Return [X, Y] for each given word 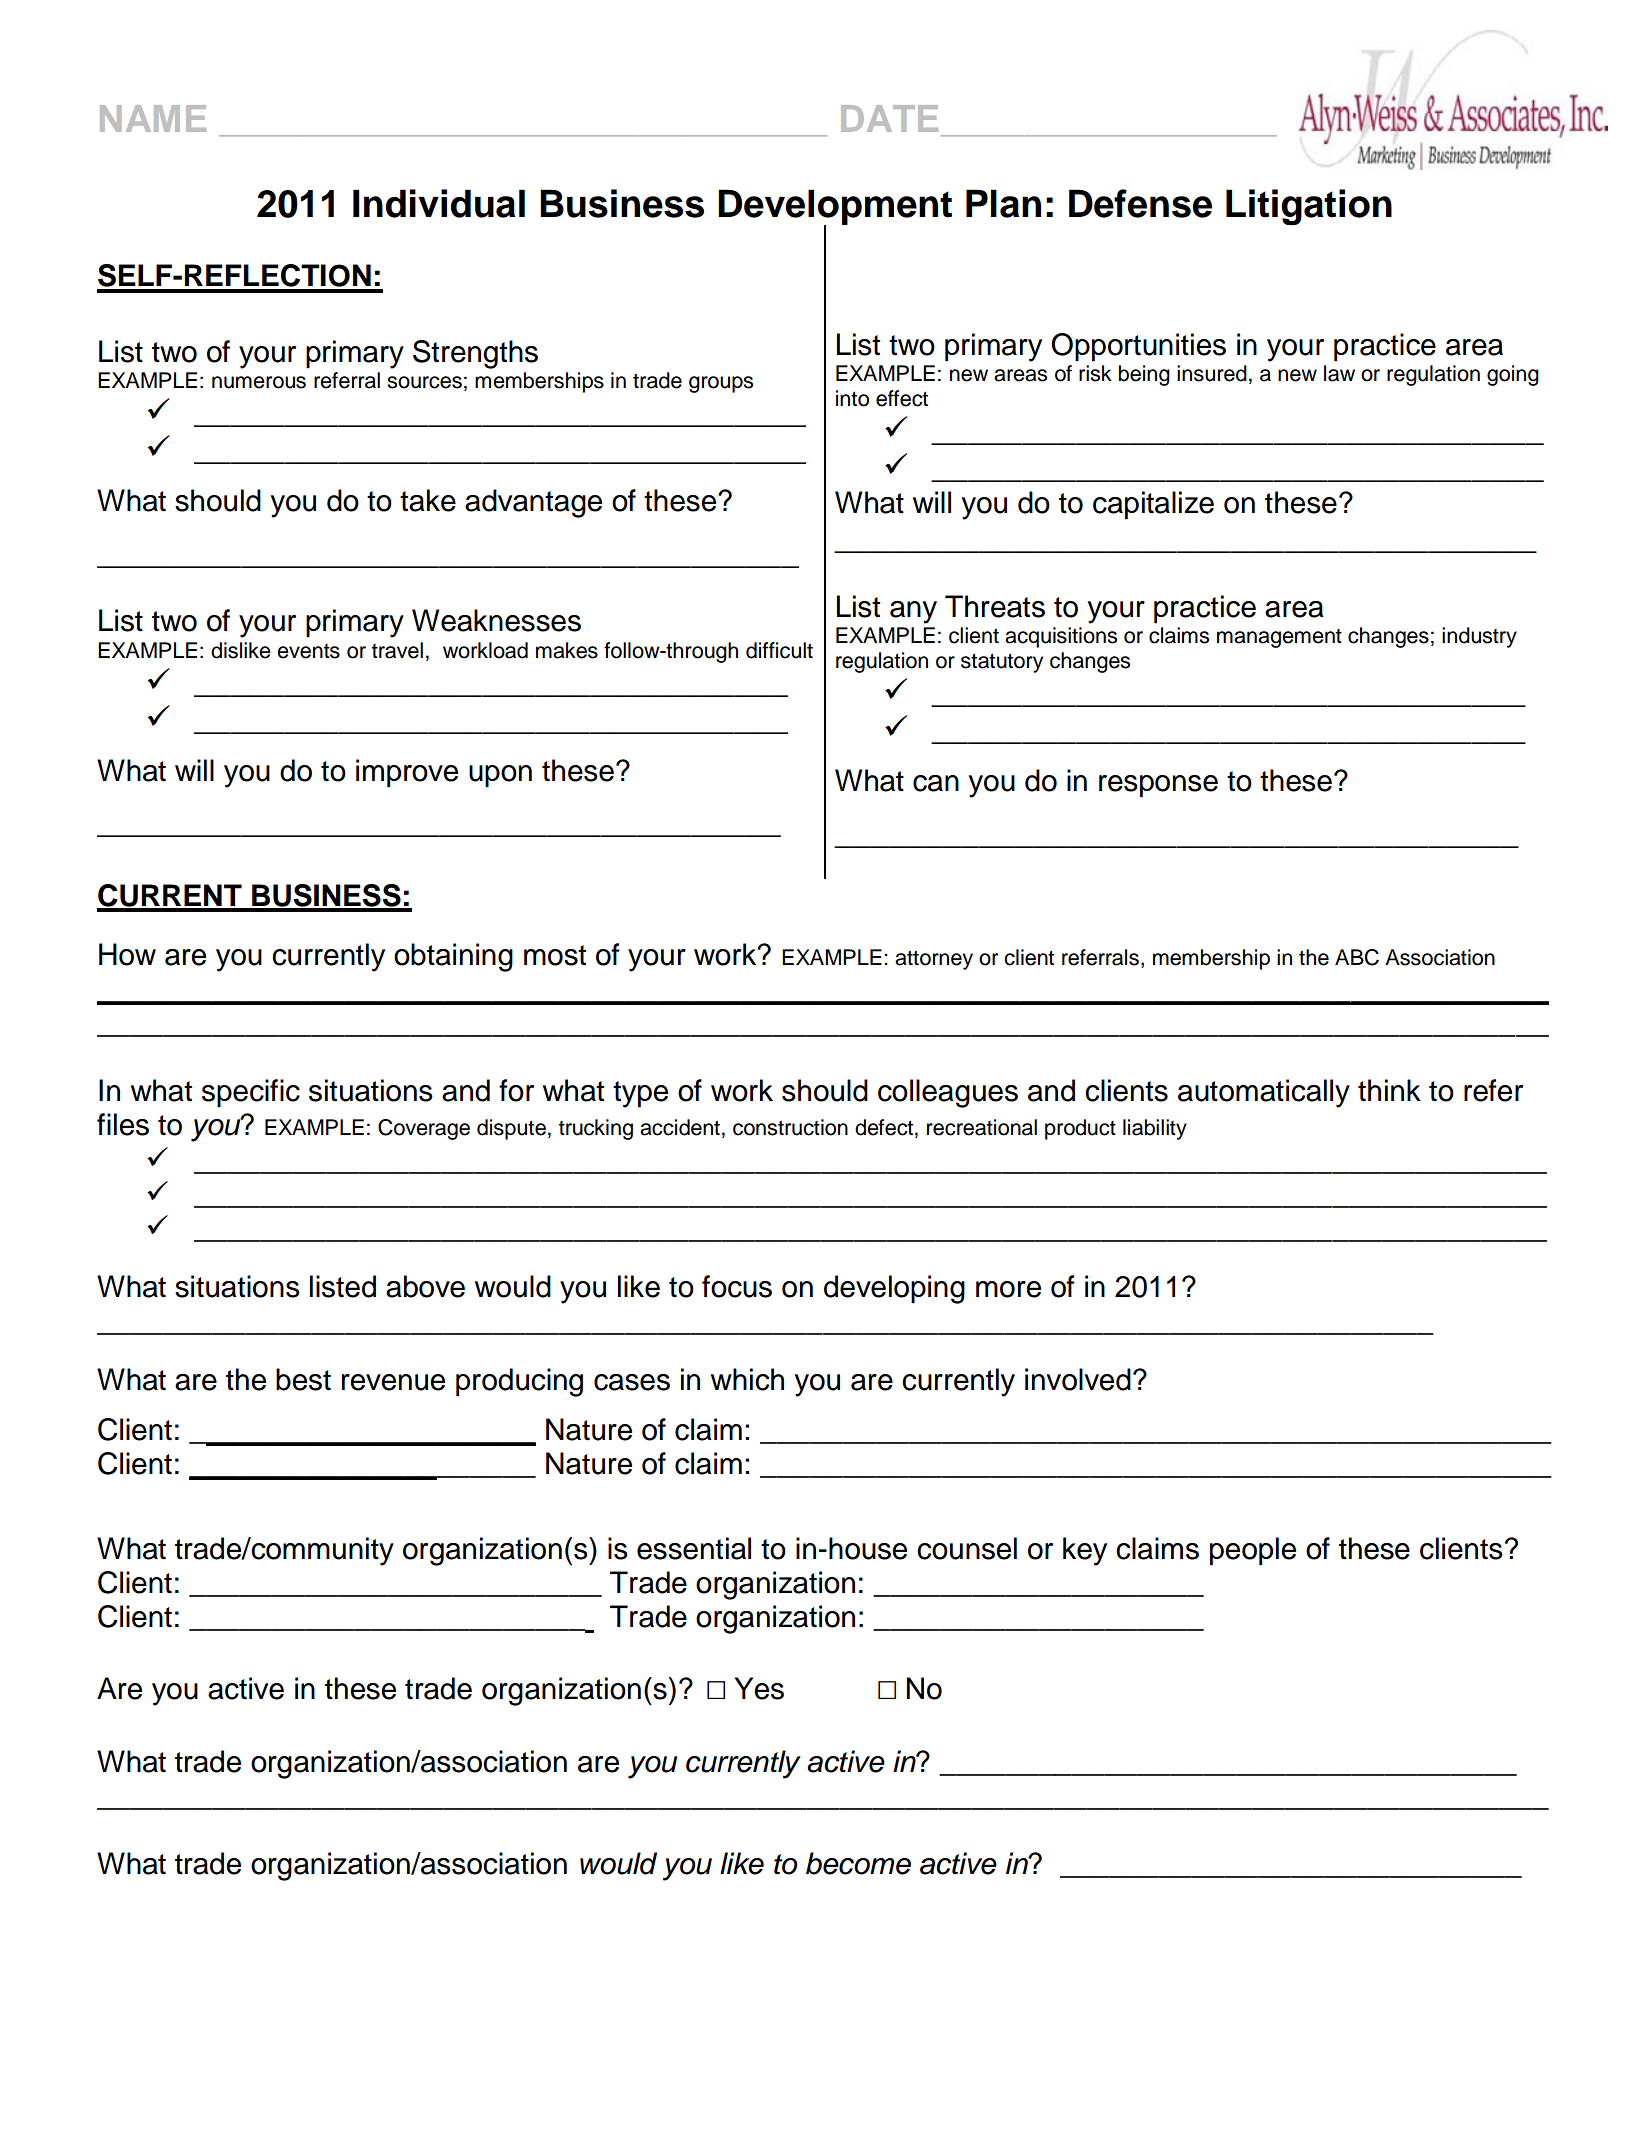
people [1253, 1551]
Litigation [1309, 207]
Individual [439, 203]
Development [835, 208]
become [858, 1863]
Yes [759, 1688]
